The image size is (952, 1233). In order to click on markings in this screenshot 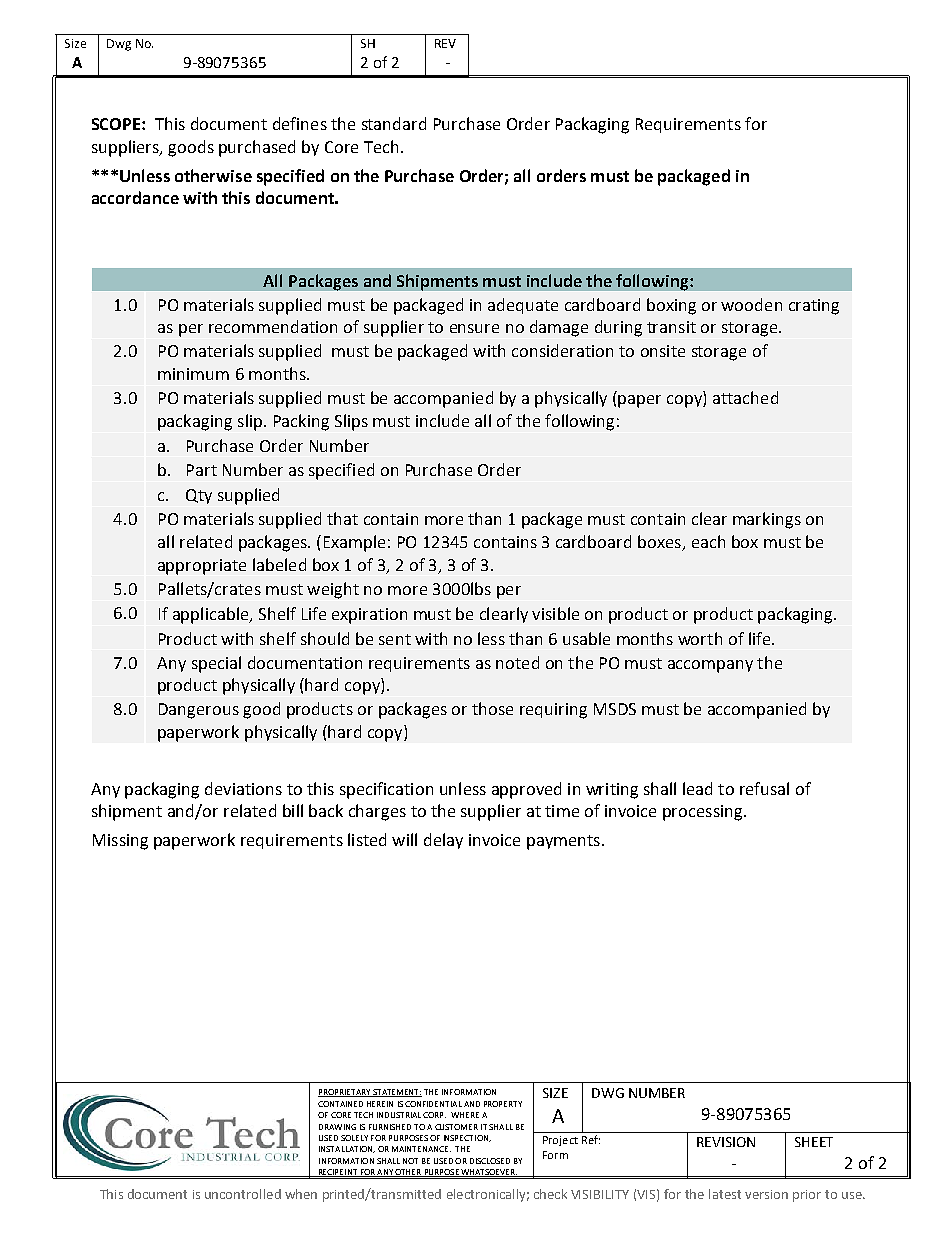, I will do `click(767, 520)`.
